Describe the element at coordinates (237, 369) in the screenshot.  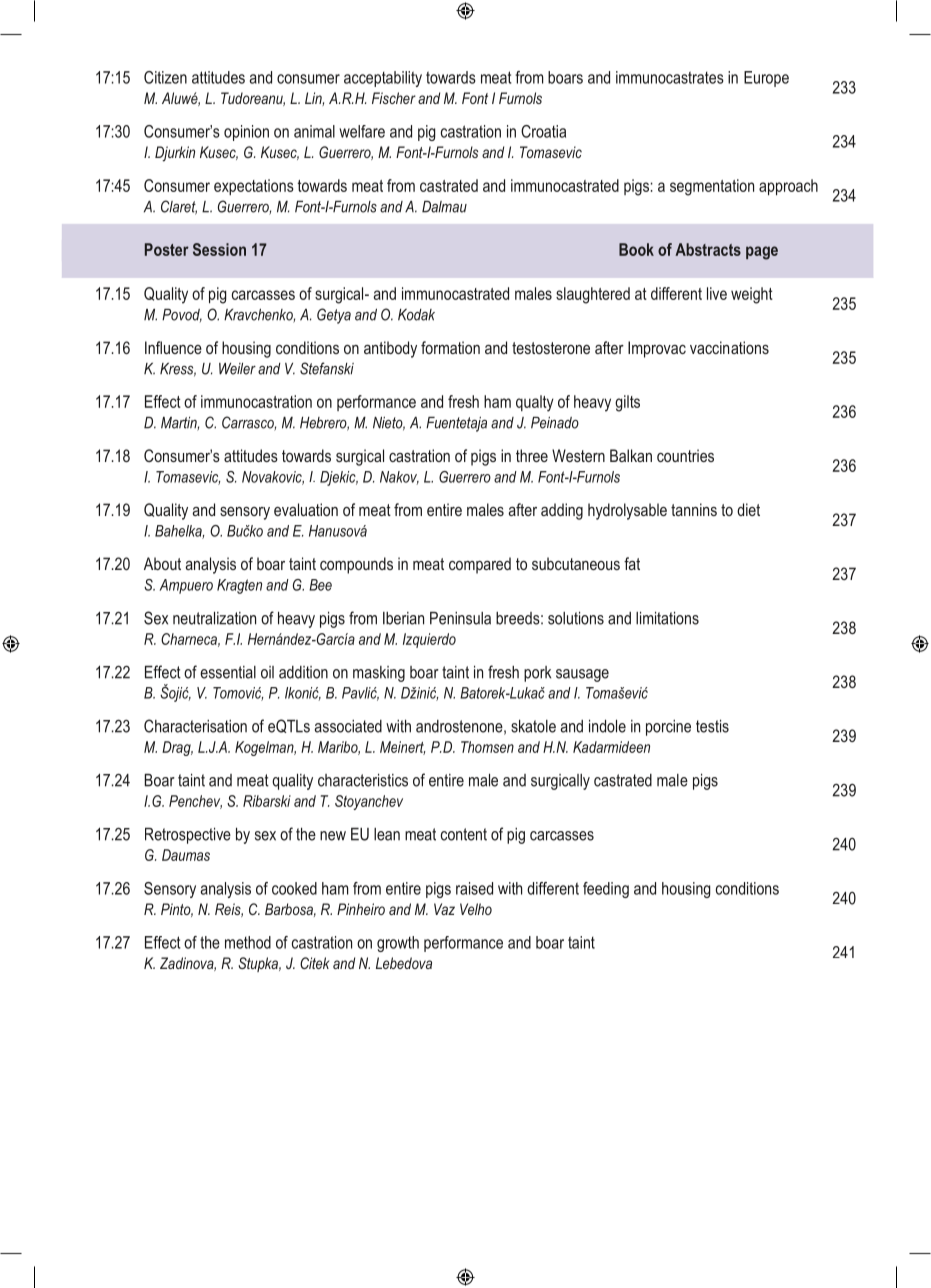
I see `Weiler` at that location.
